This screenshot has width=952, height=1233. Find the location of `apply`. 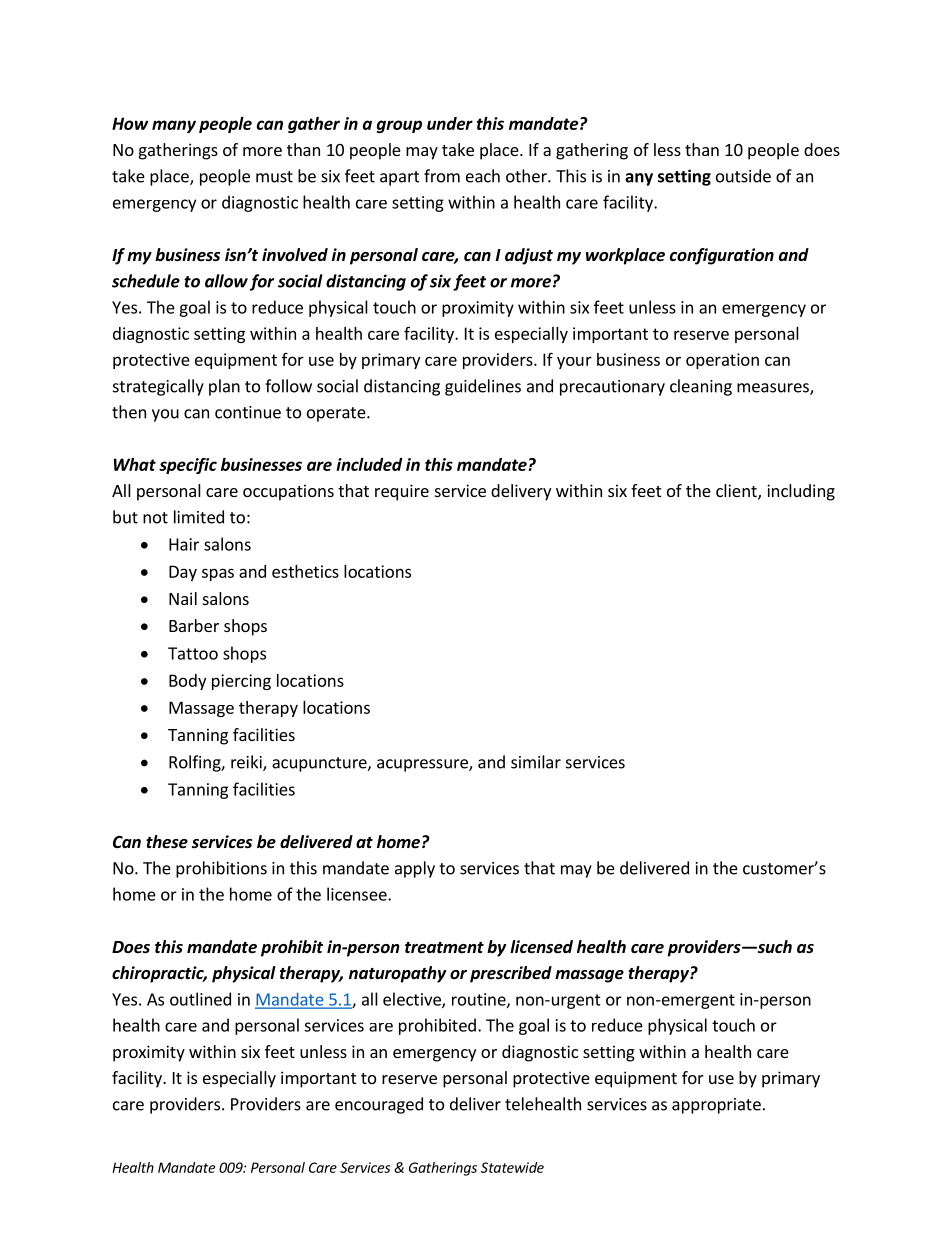

apply is located at coordinates (415, 869).
